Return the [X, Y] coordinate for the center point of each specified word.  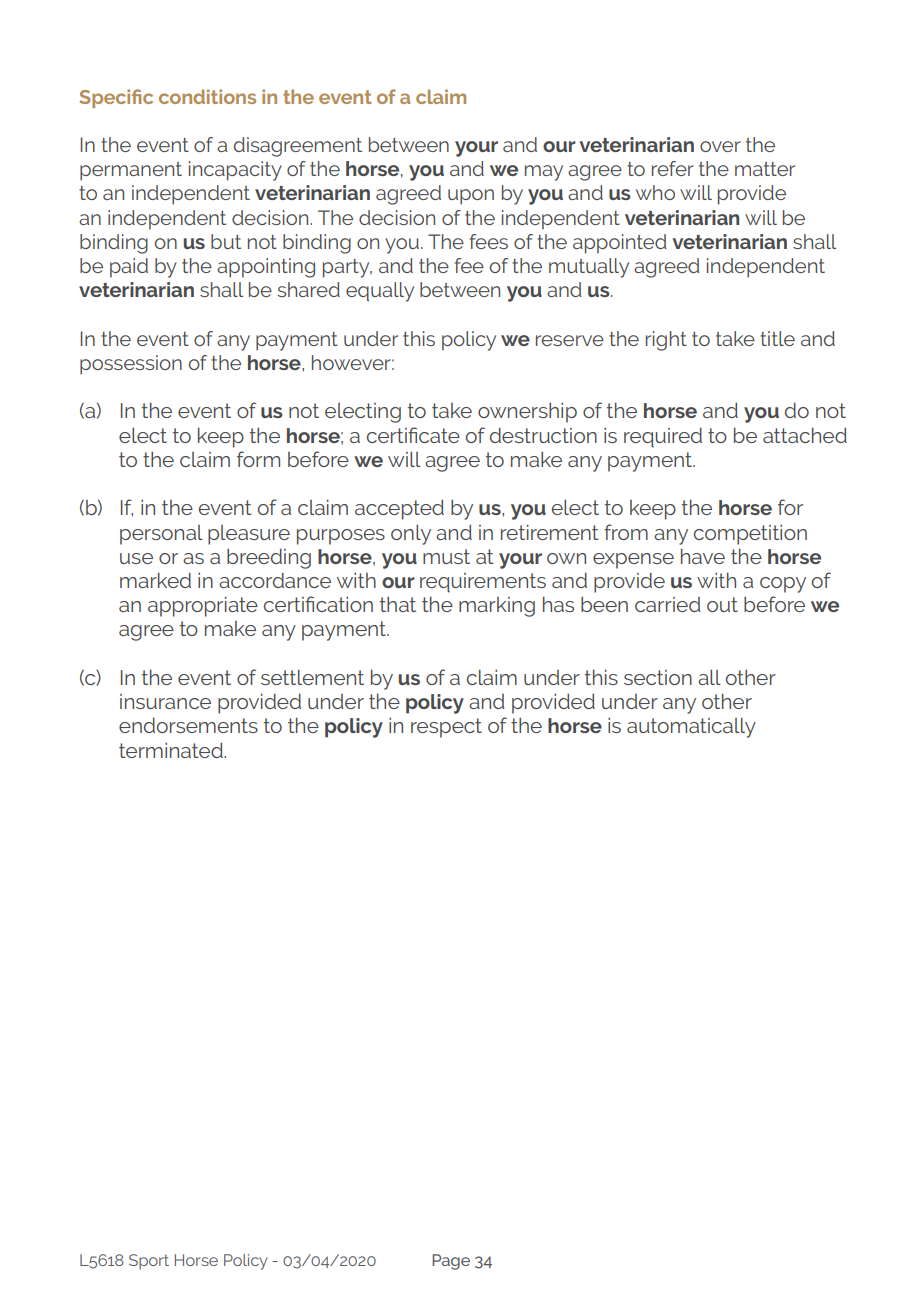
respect [446, 728]
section [658, 677]
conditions [207, 96]
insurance [165, 701]
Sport [149, 1262]
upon [471, 197]
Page [451, 1262]
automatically [691, 727]
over [720, 146]
